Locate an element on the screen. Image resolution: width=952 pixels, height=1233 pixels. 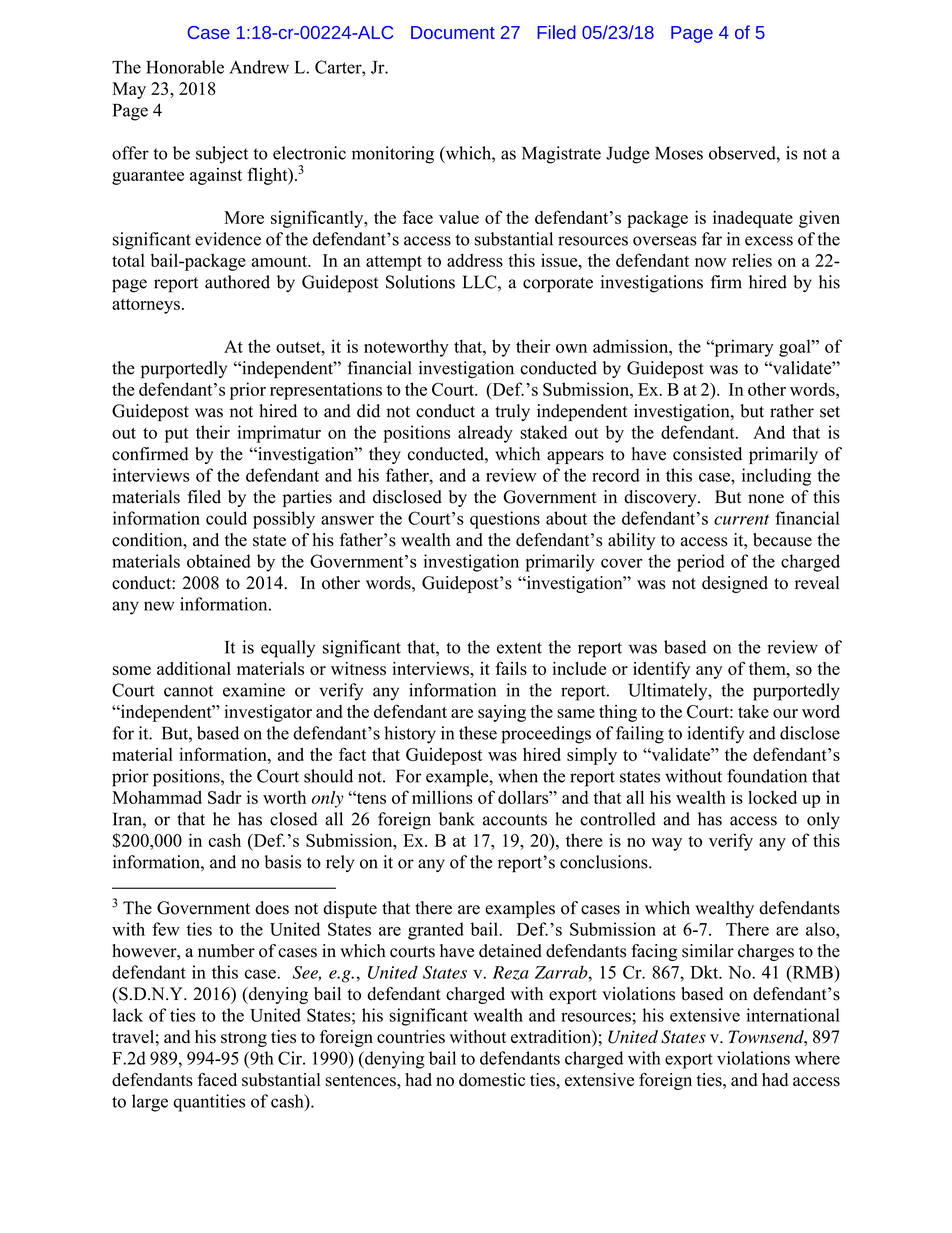
domestic is located at coordinates (492, 1080).
